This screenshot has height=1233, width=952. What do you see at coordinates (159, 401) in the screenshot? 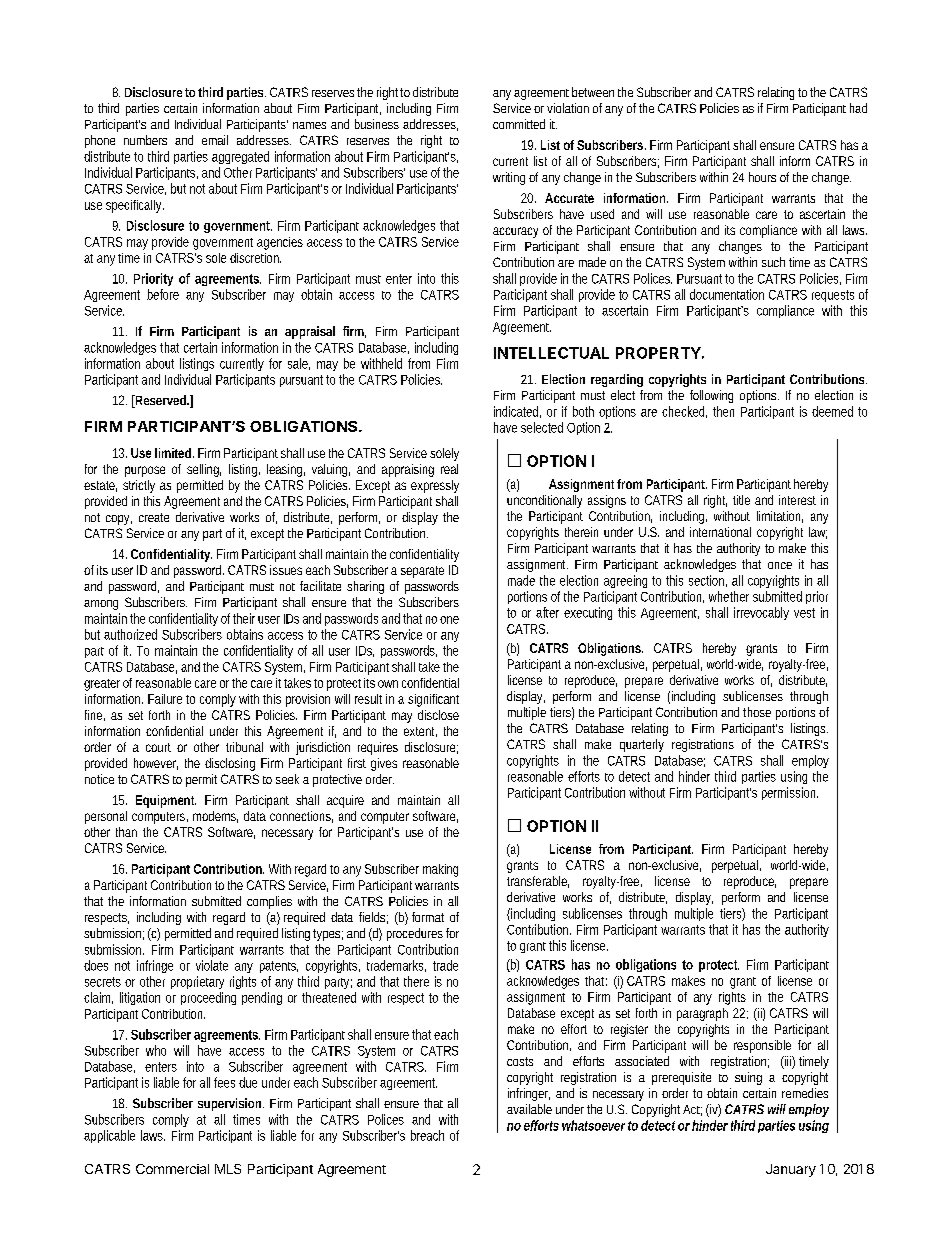
I see `Reserved` at bounding box center [159, 401].
